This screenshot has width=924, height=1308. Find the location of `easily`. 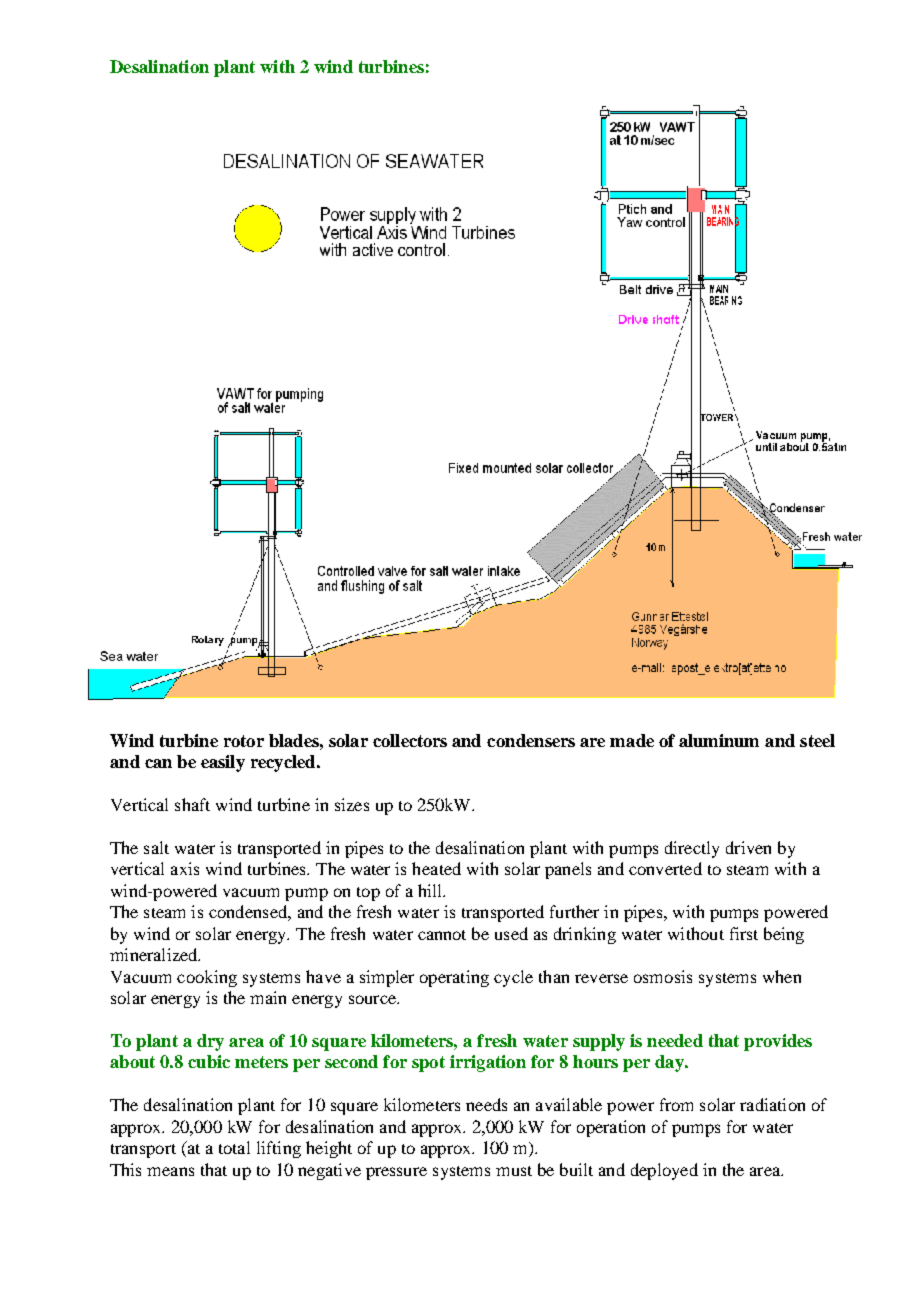

easily is located at coordinates (223, 763).
